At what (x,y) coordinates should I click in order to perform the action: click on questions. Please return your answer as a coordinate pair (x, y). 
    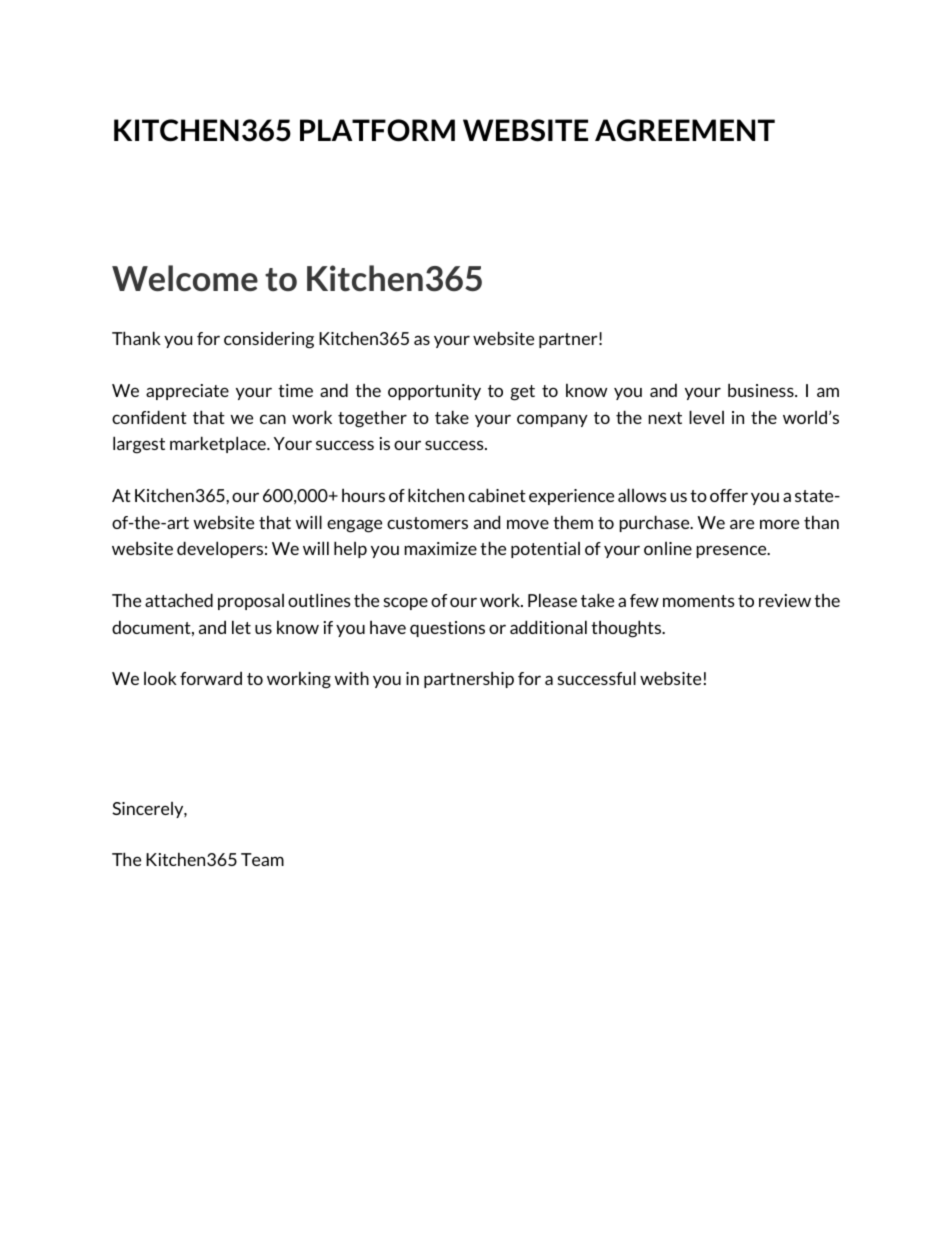
    Looking at the image, I should click on (447, 629).
